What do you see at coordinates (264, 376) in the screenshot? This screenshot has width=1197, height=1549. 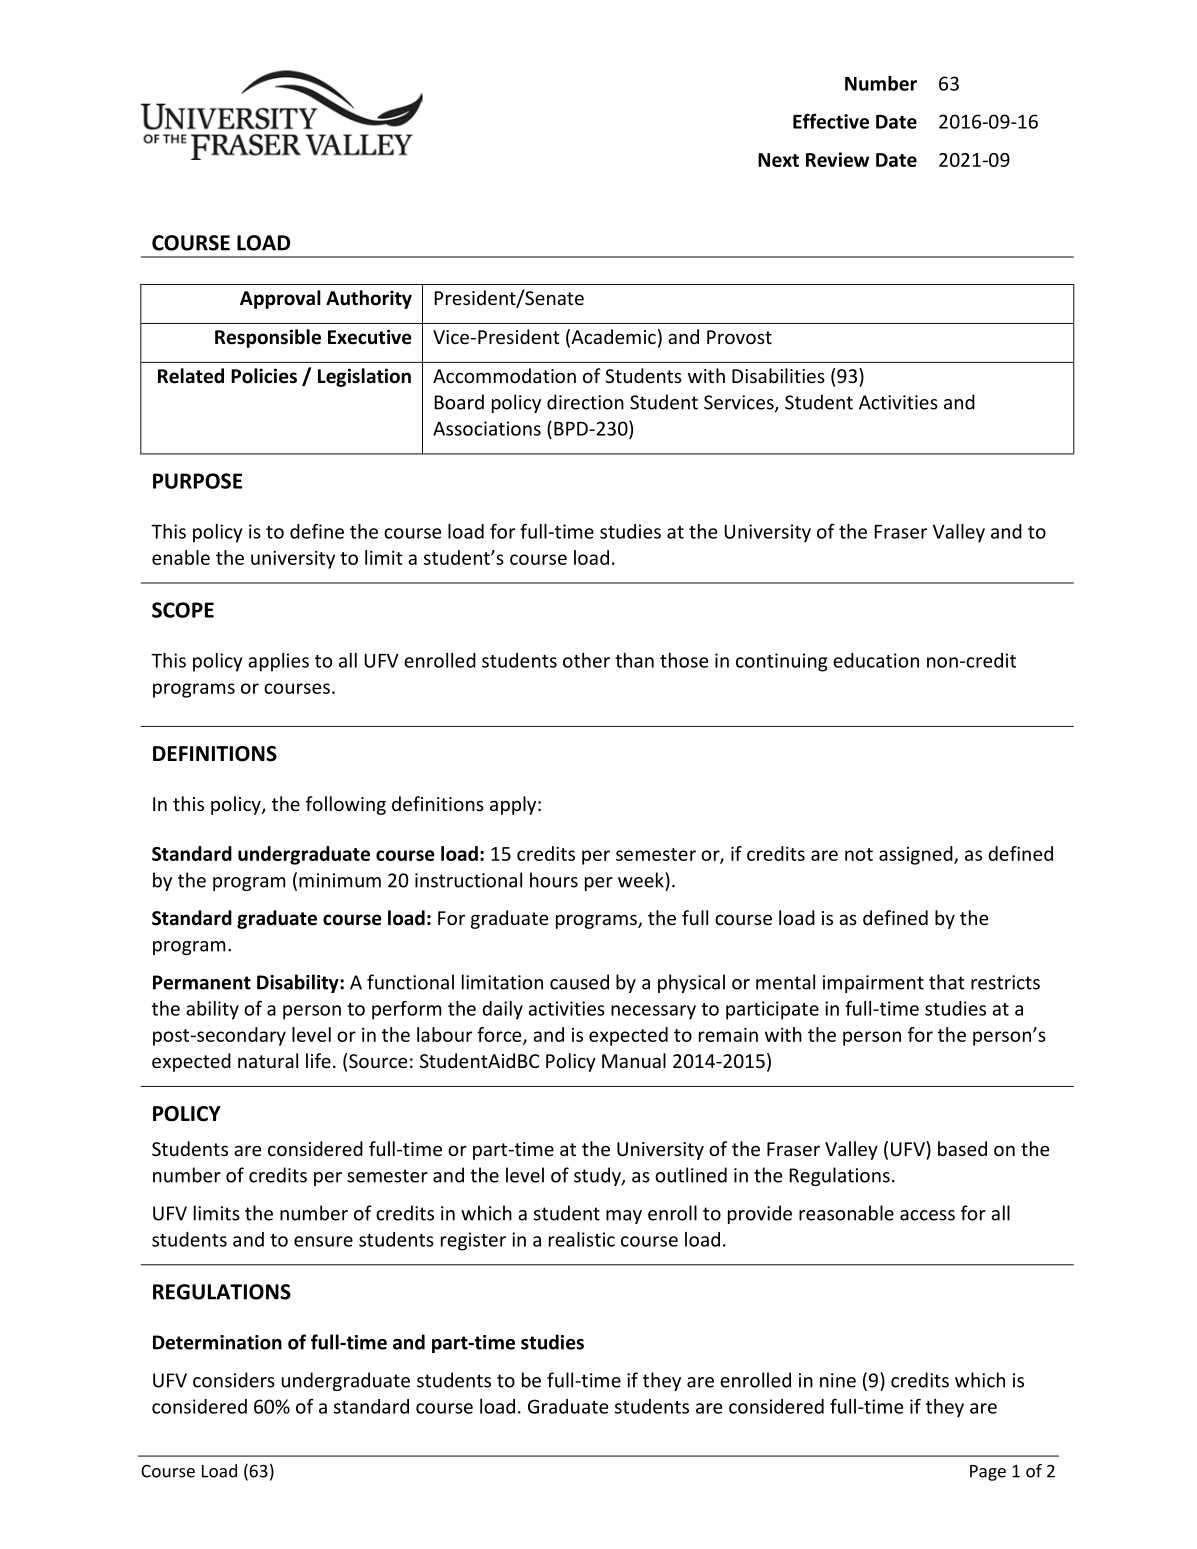 I see `Policies` at bounding box center [264, 376].
